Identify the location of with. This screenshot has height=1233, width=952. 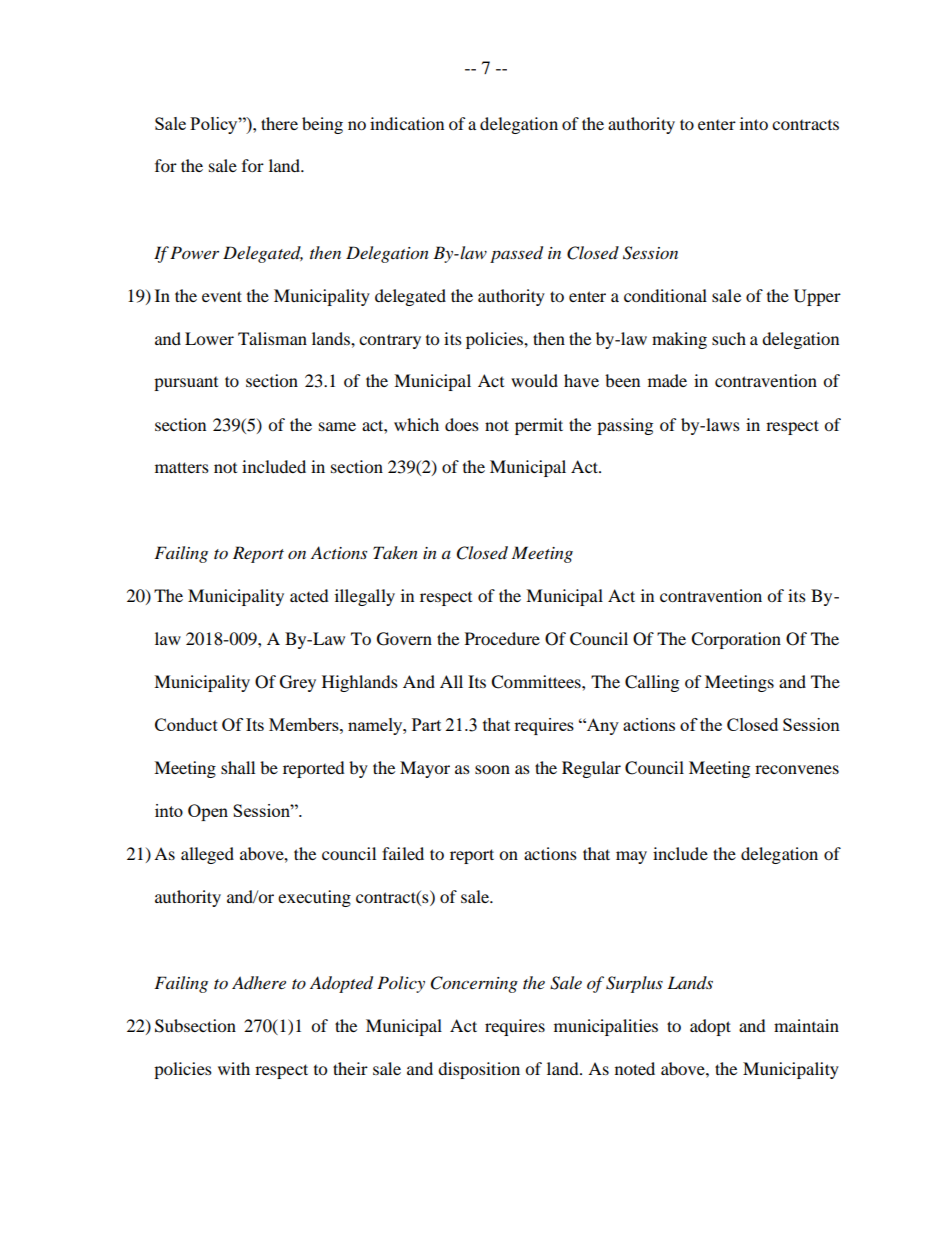
(234, 1068).
